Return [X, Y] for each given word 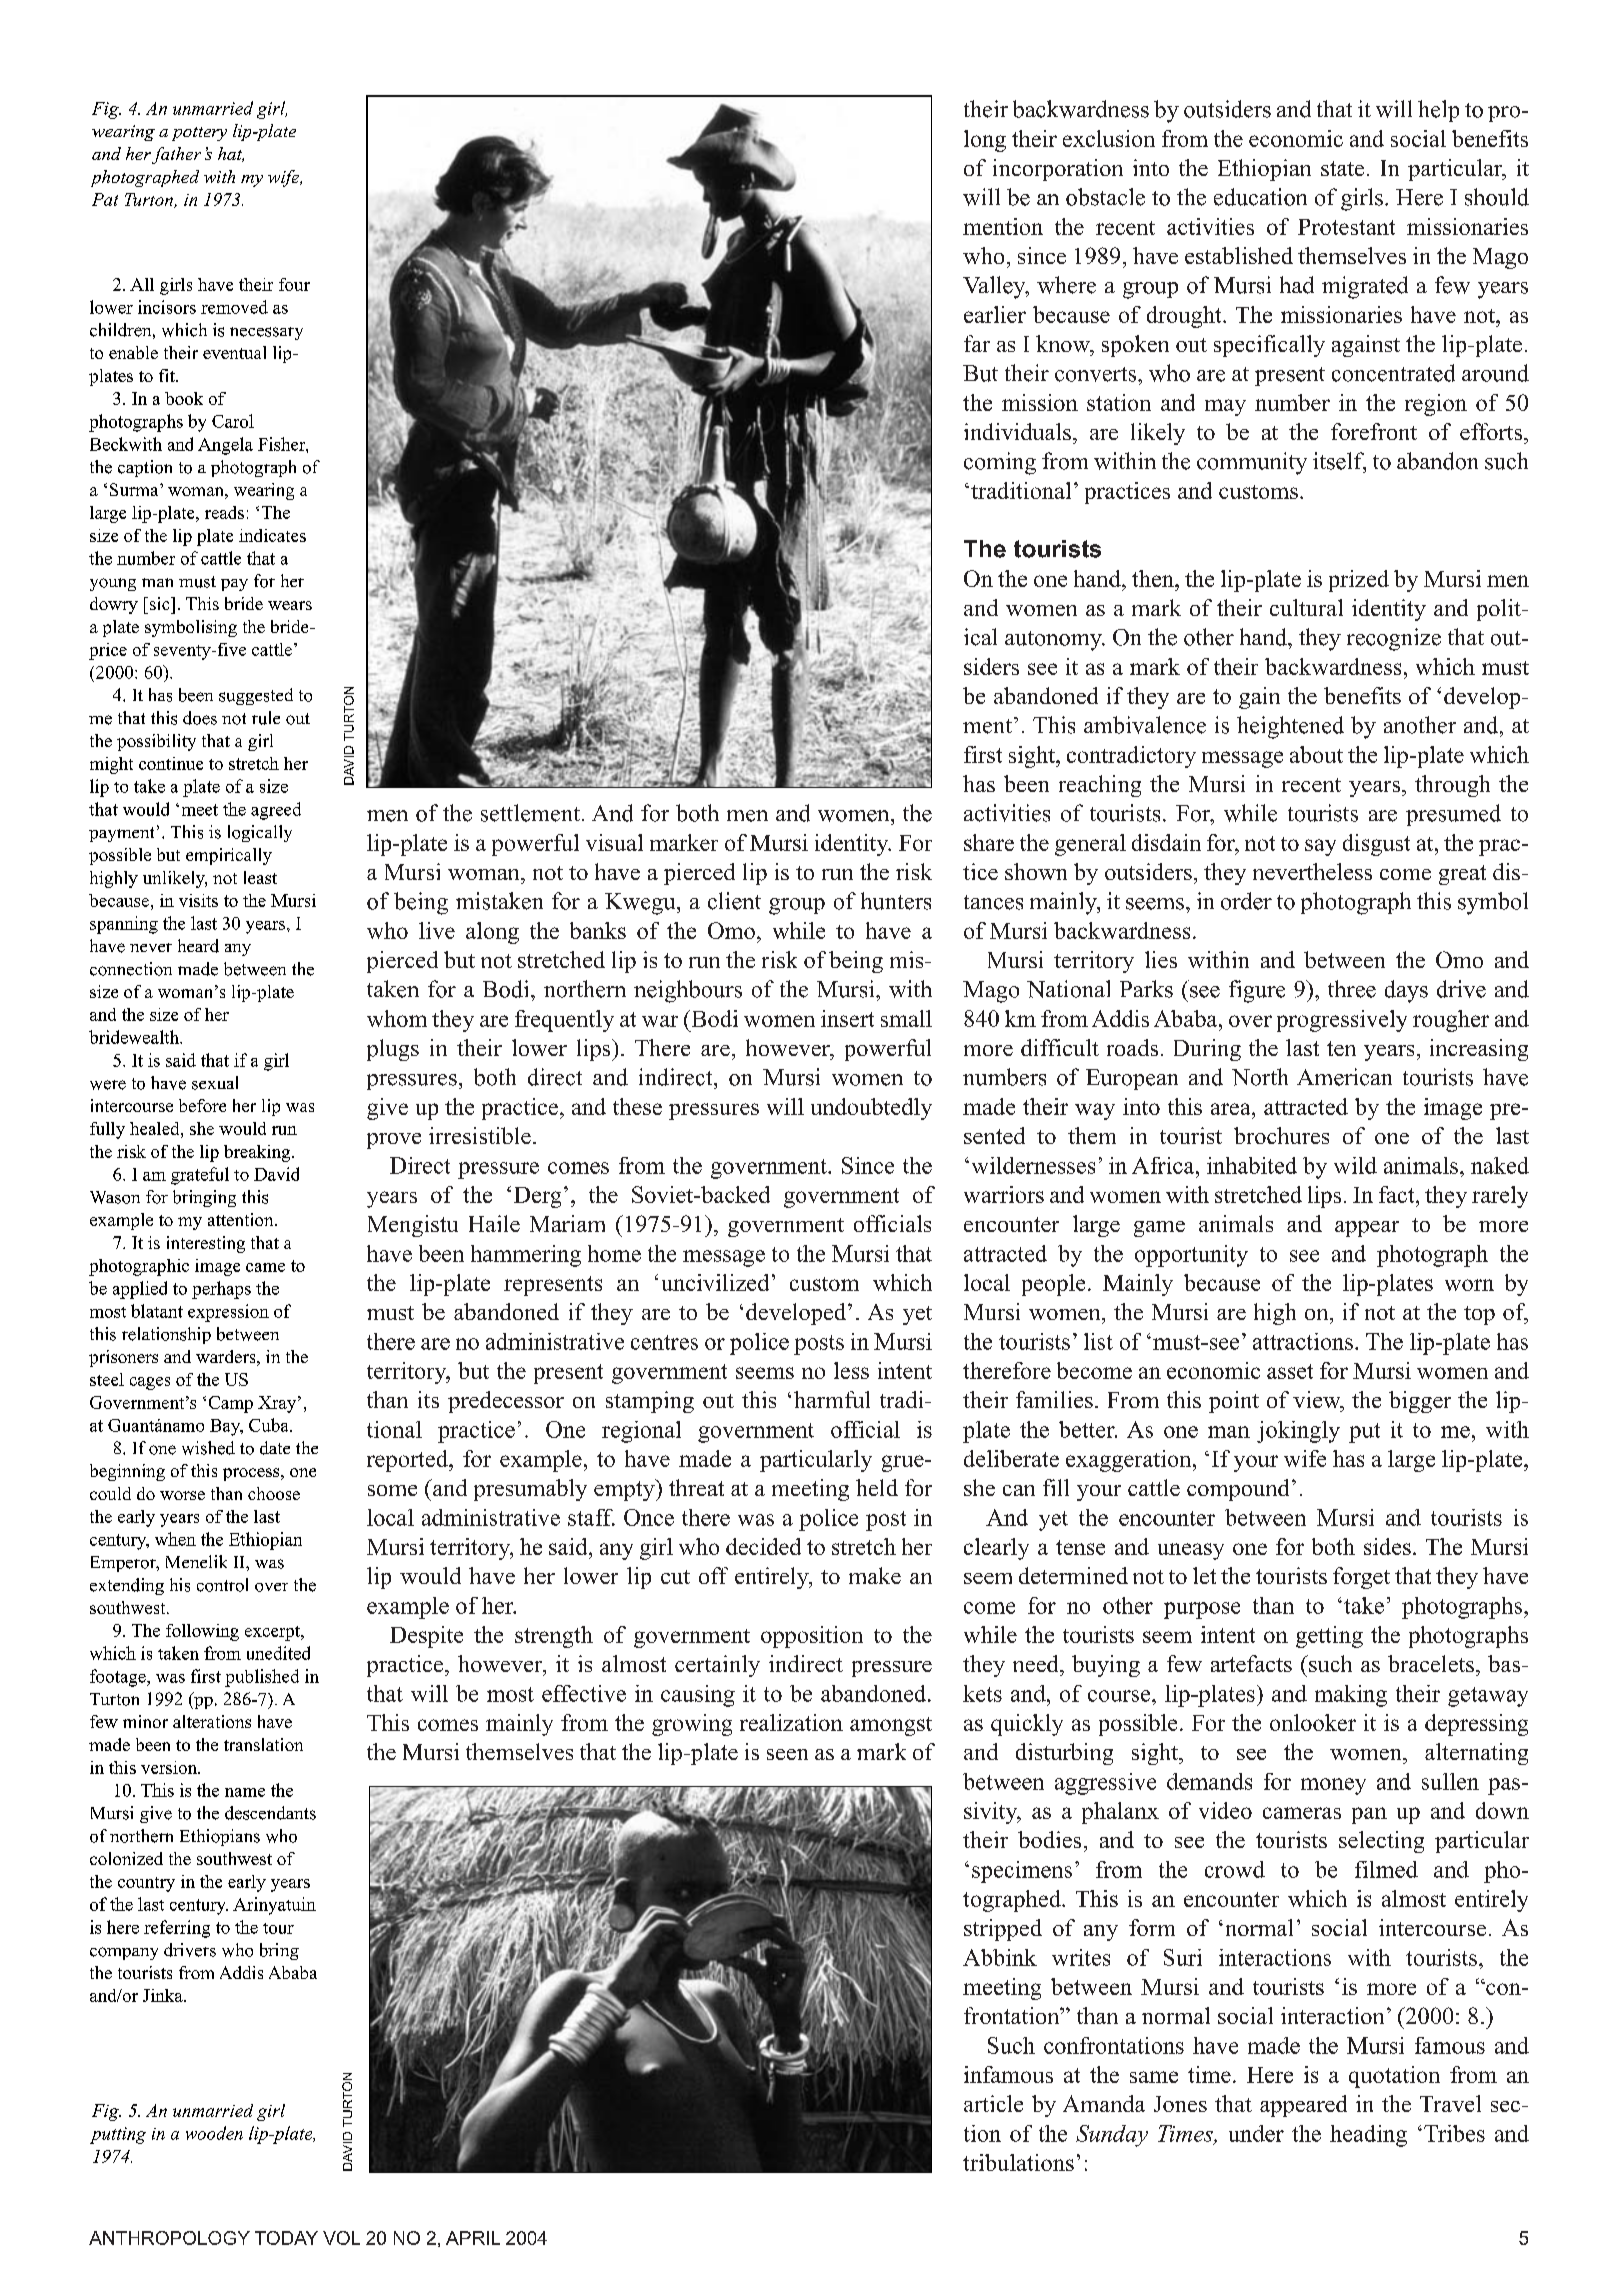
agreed [276, 811]
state [1342, 168]
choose [274, 1493]
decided [763, 1546]
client [734, 901]
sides [1387, 1546]
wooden [214, 2133]
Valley [995, 287]
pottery [199, 134]
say [1320, 847]
